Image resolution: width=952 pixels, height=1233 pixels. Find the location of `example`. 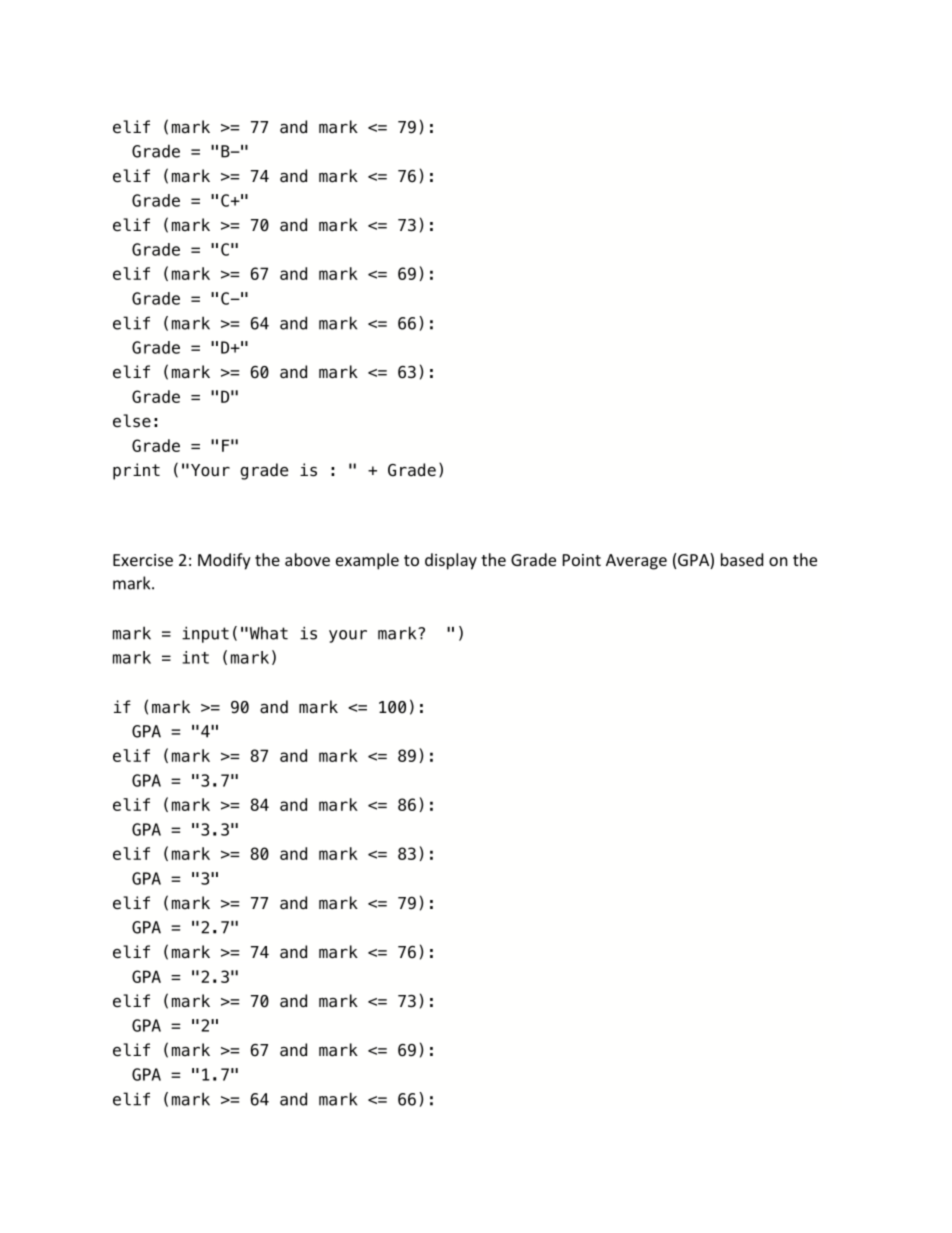

example is located at coordinates (367, 561).
